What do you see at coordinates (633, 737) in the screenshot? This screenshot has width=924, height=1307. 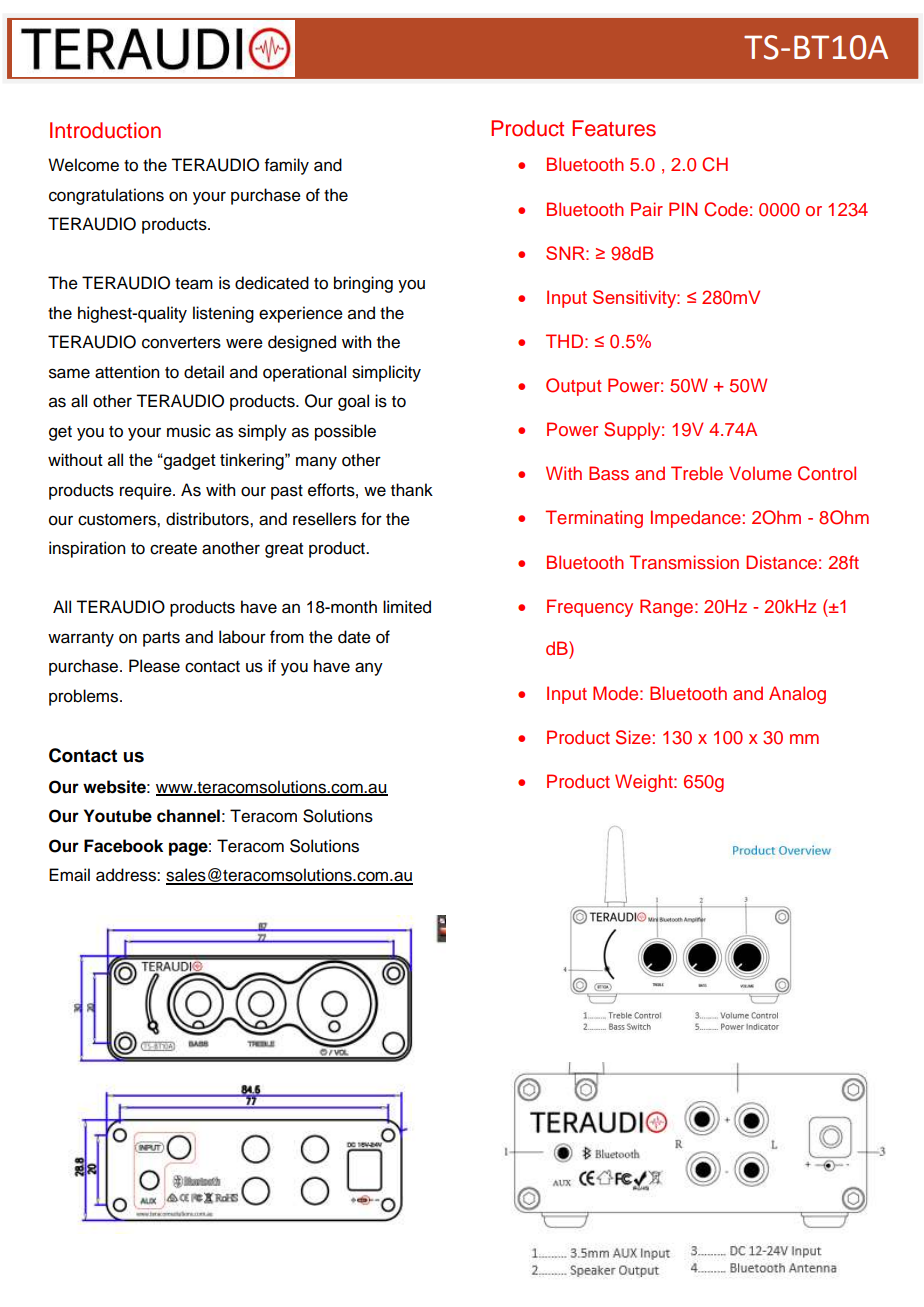 I see `Size` at bounding box center [633, 737].
